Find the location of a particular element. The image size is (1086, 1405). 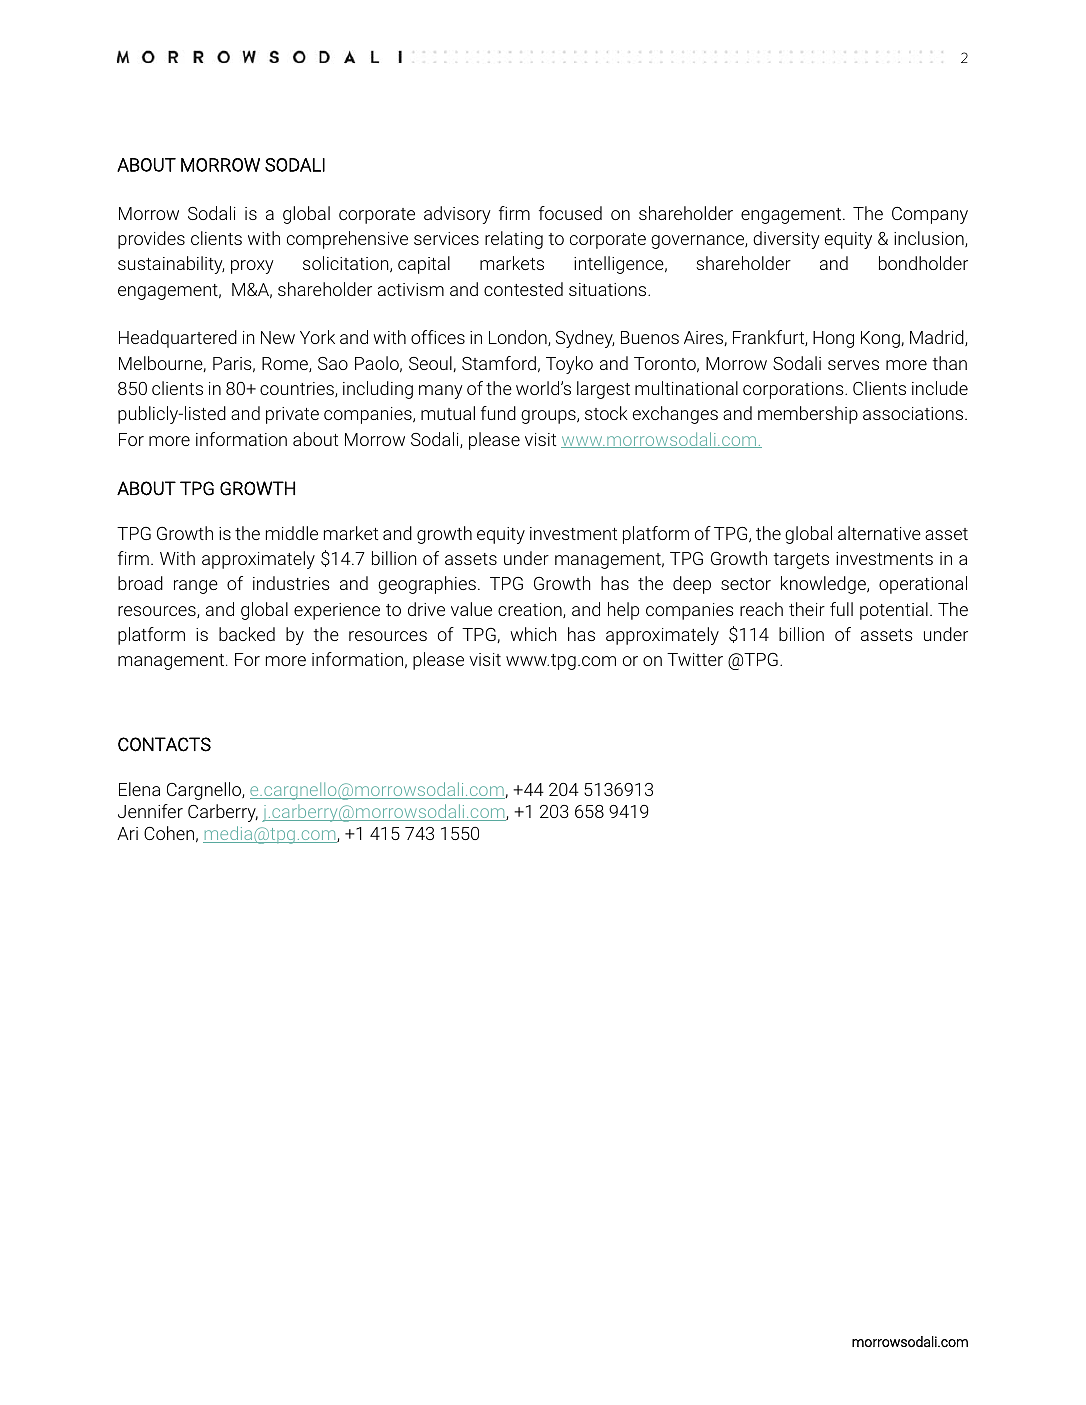

Twitter is located at coordinates (695, 659).
